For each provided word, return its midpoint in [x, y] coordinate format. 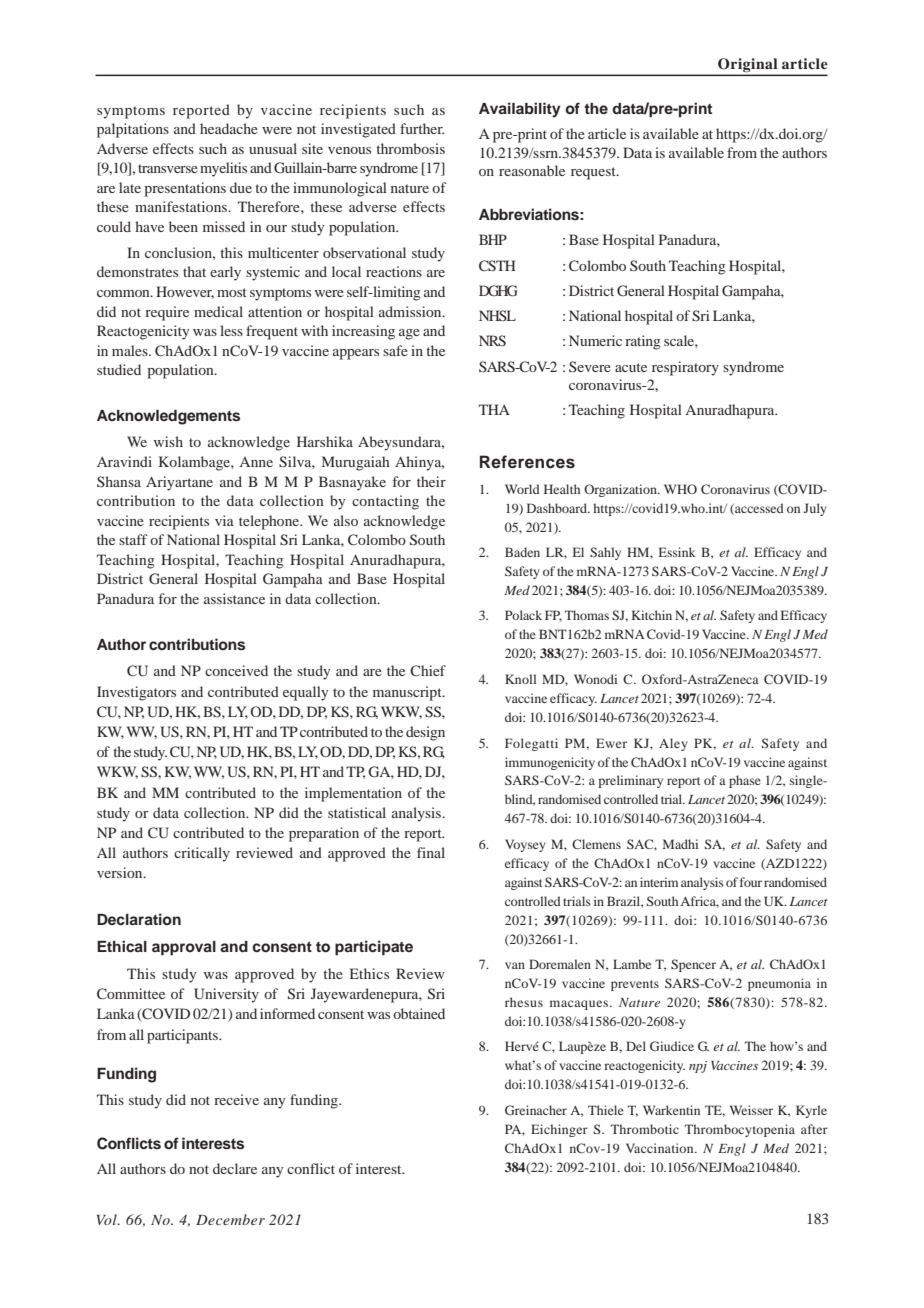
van [515, 965]
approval [184, 948]
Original [748, 66]
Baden [522, 552]
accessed [758, 509]
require [167, 313]
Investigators [136, 693]
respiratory [685, 368]
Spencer [693, 965]
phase [745, 781]
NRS [492, 340]
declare [235, 1168]
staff [133, 539]
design [425, 733]
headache [229, 128]
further [422, 128]
